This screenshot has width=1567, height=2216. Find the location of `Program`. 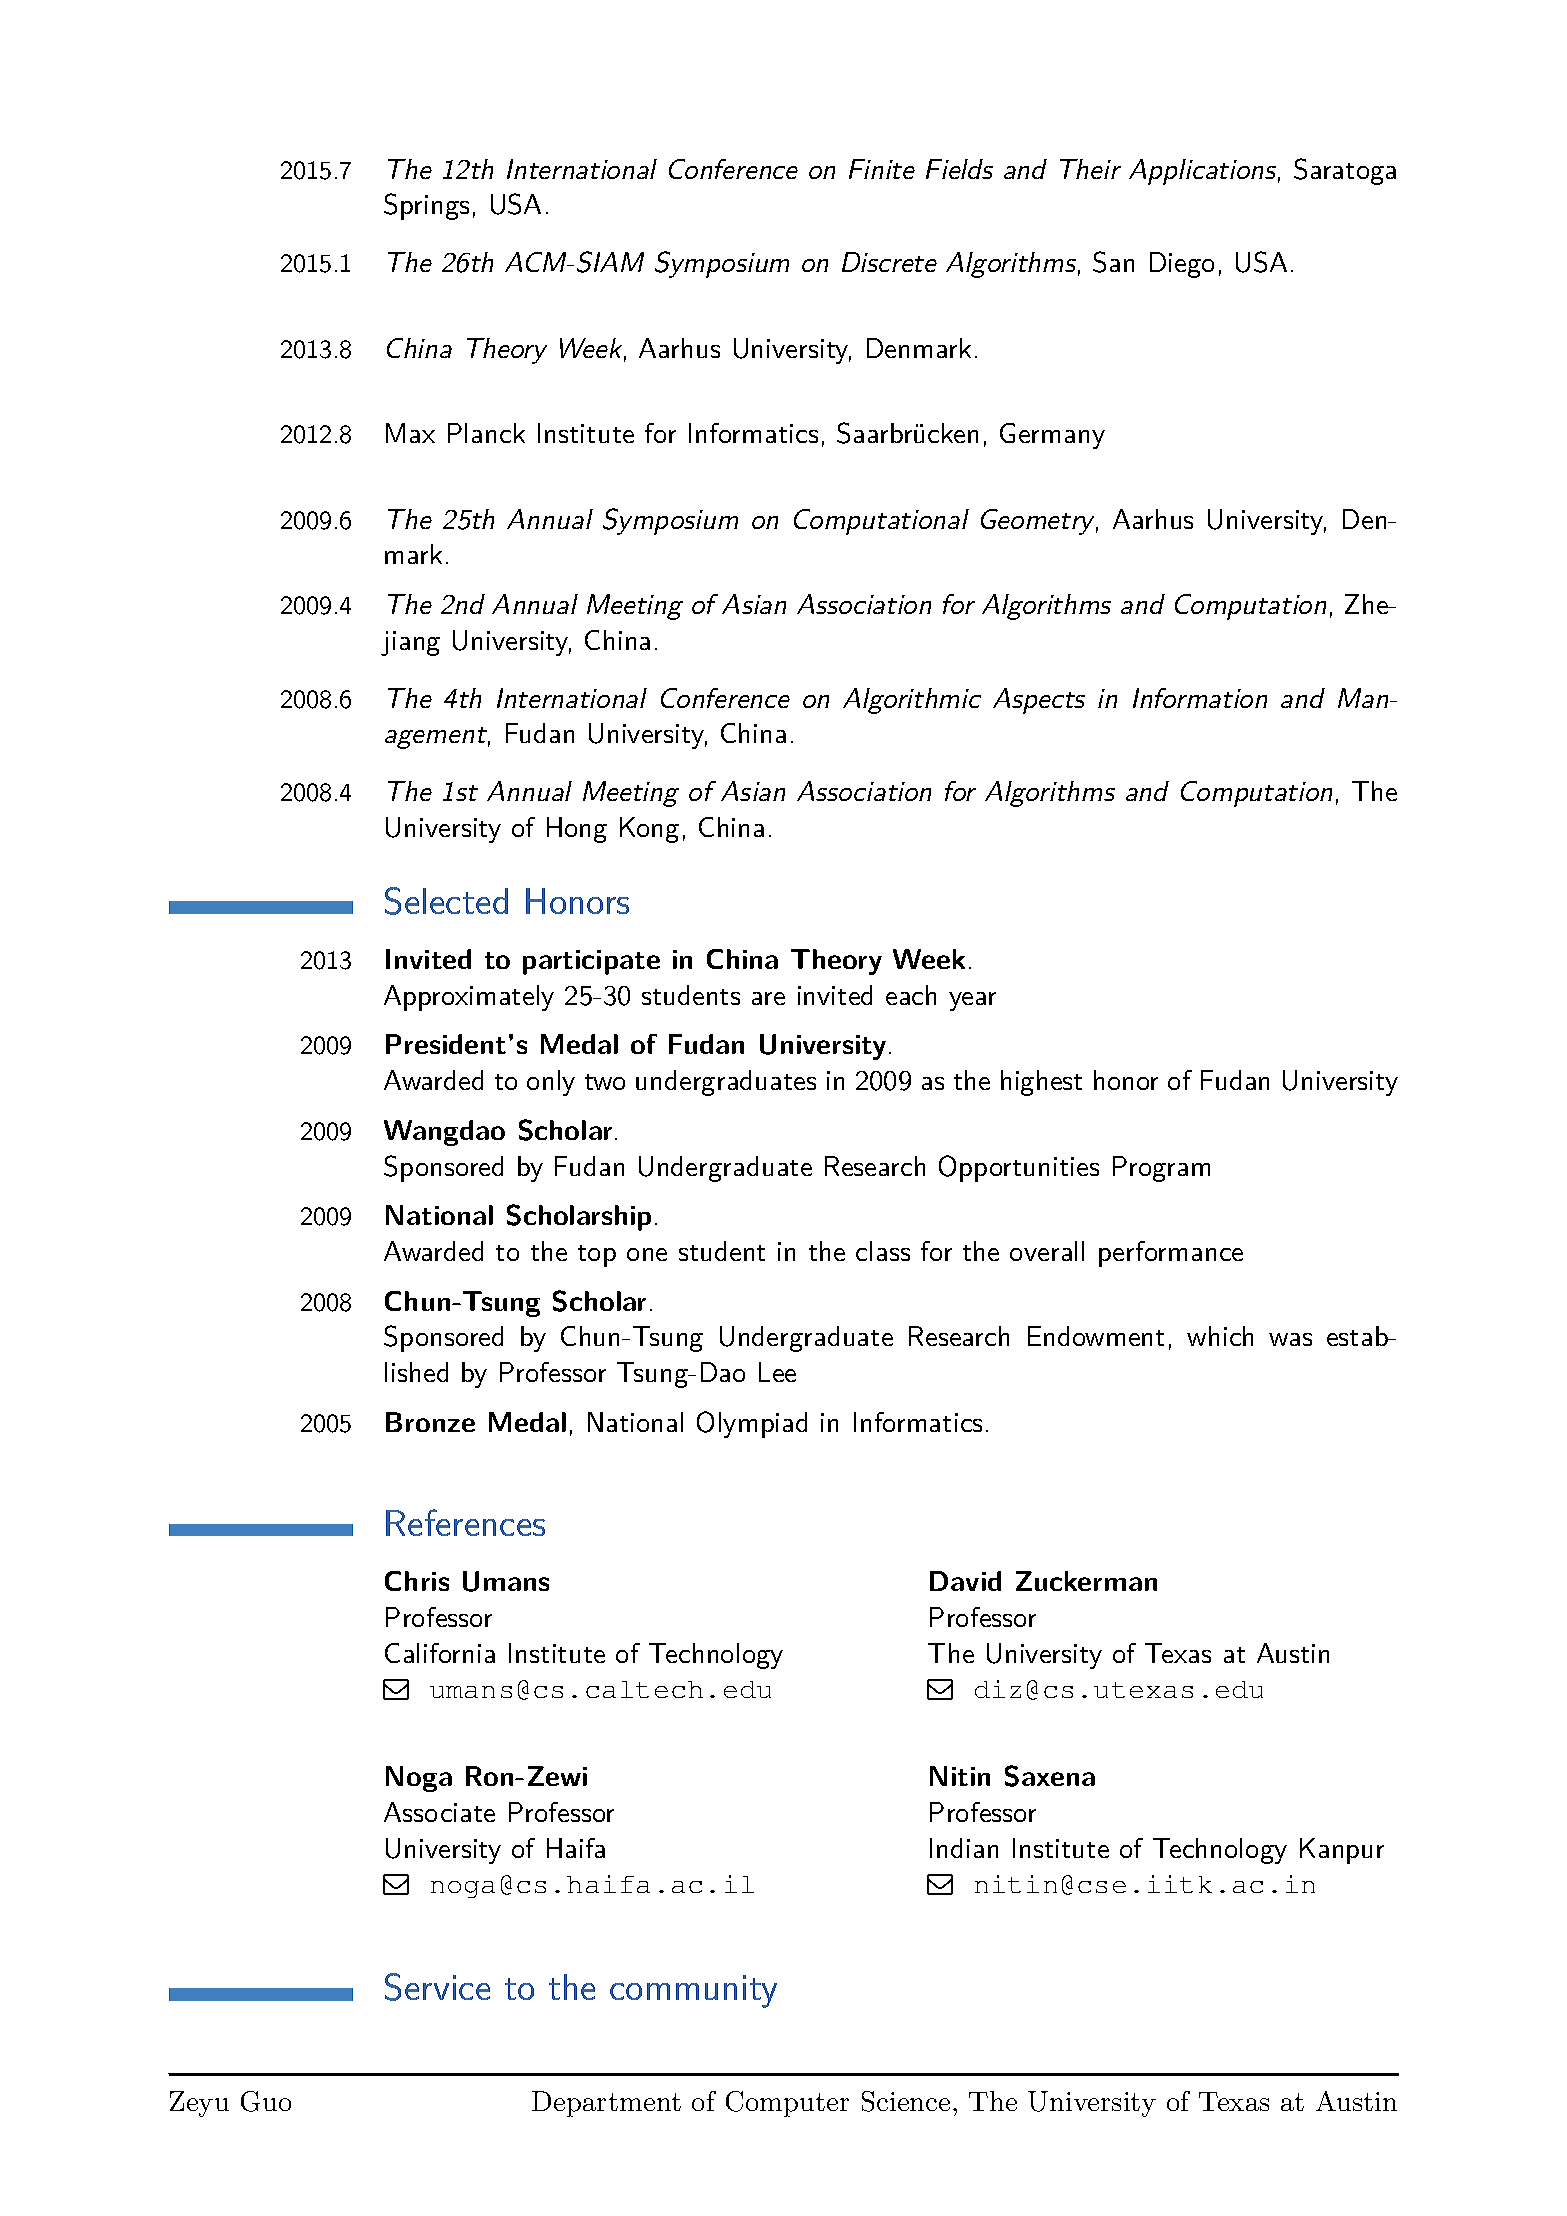

Program is located at coordinates (1161, 1169).
